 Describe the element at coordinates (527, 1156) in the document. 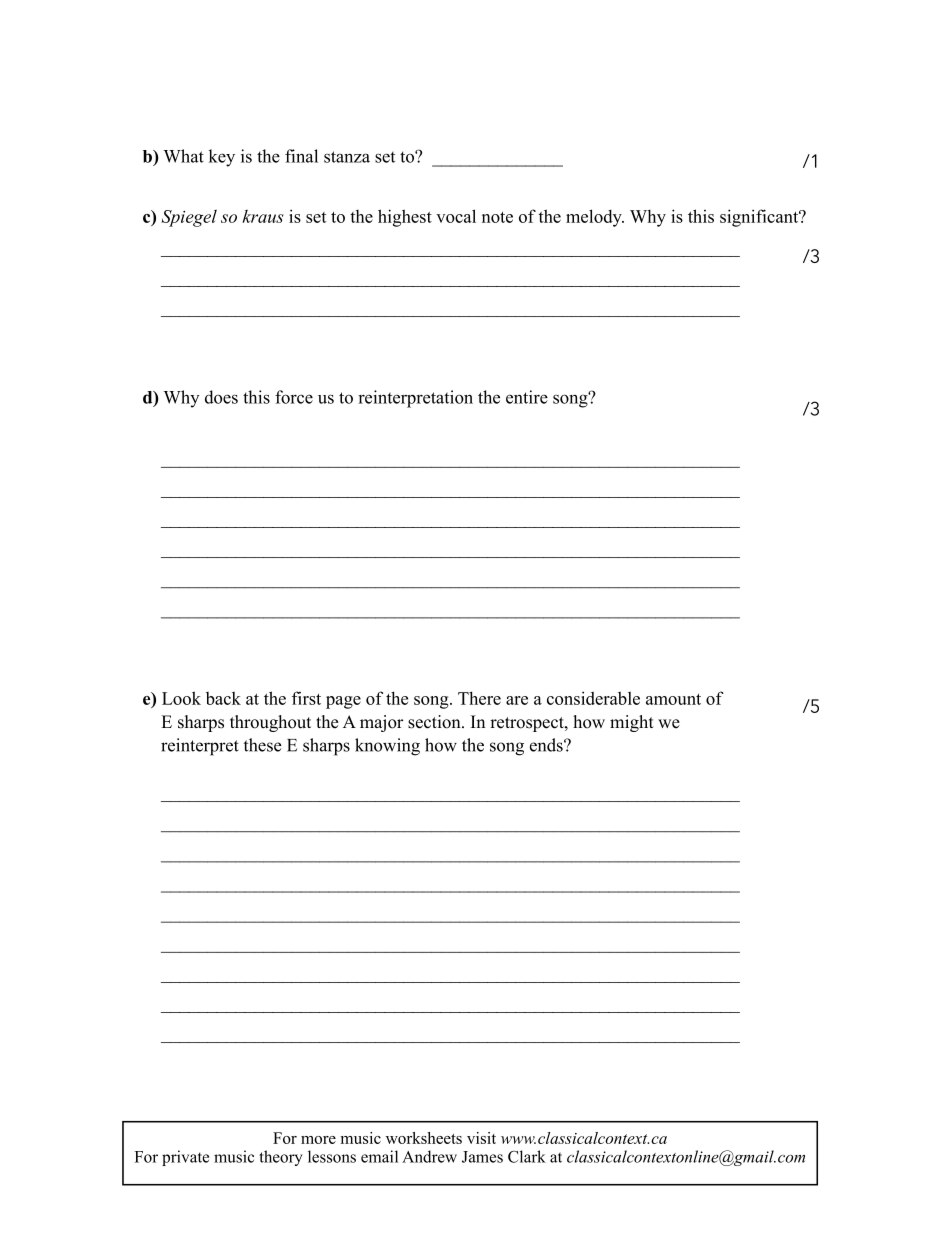

I see `Clark` at that location.
